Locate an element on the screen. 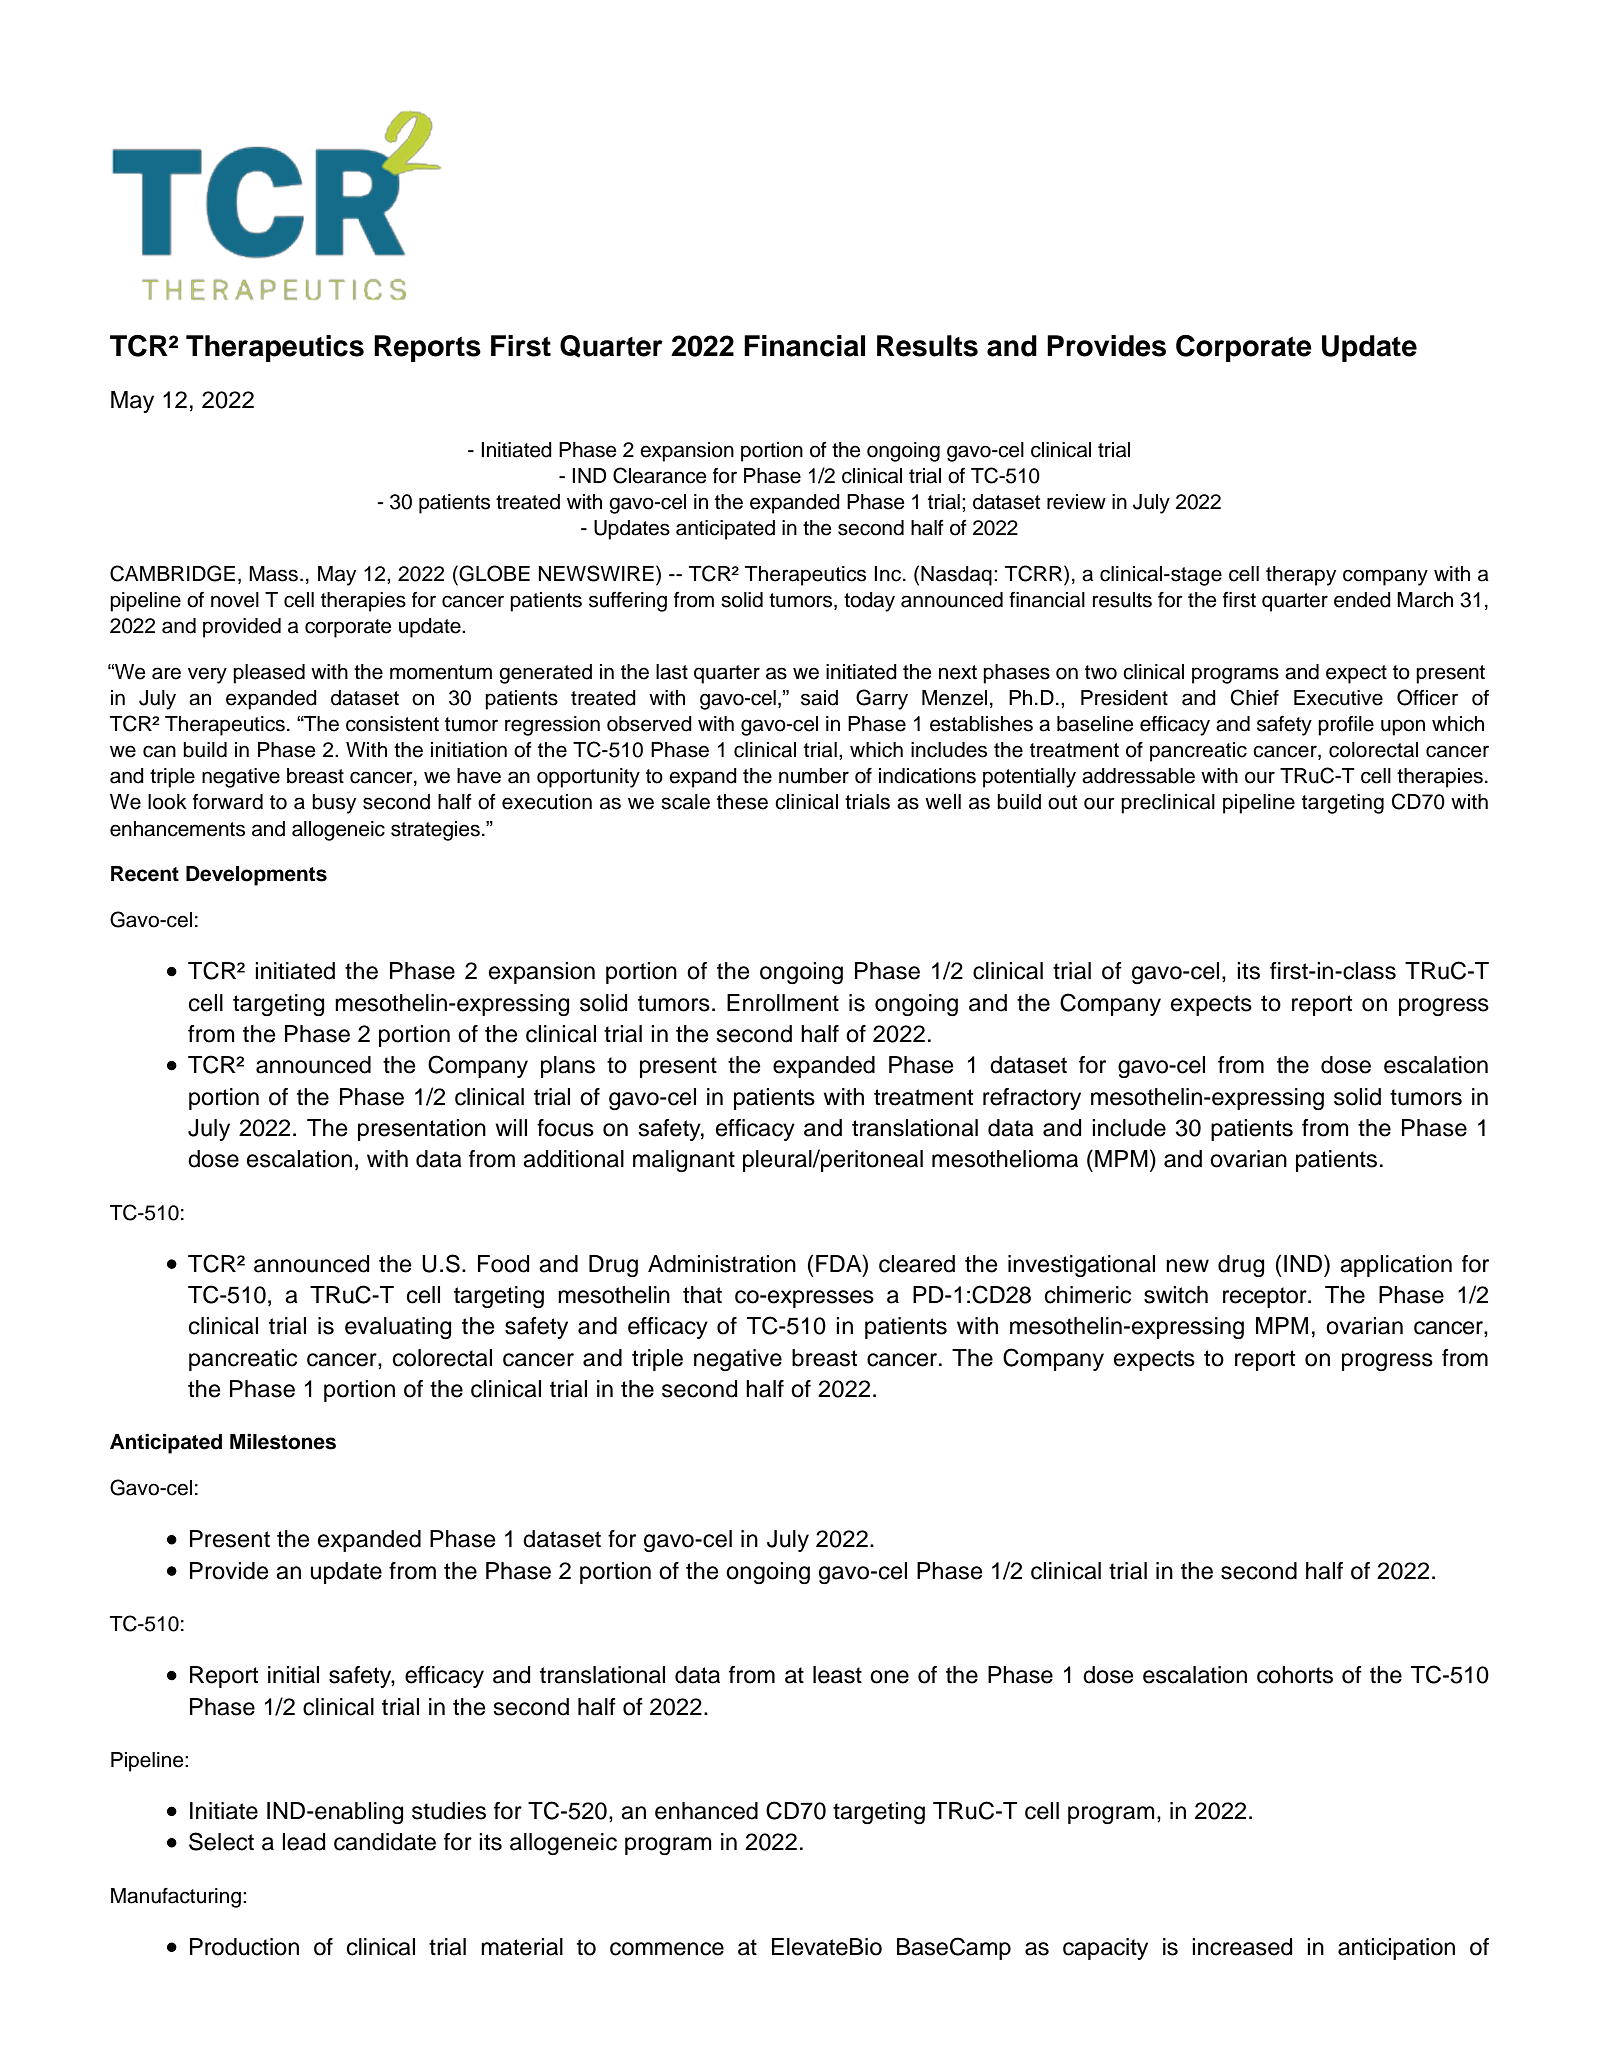 Image resolution: width=1599 pixels, height=2069 pixels. therapy is located at coordinates (1301, 576).
